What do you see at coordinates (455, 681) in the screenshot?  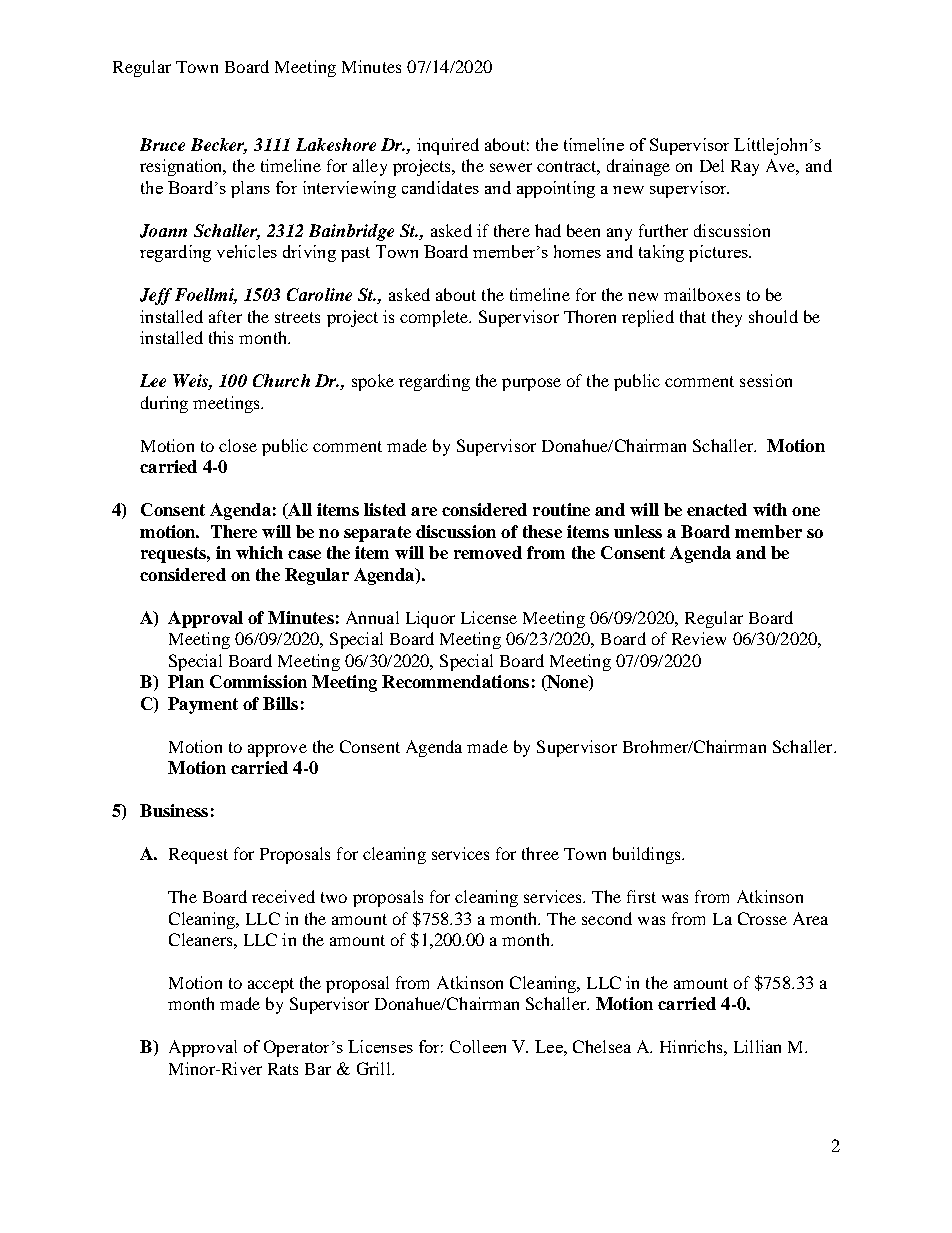 I see `Recommendations` at bounding box center [455, 681].
